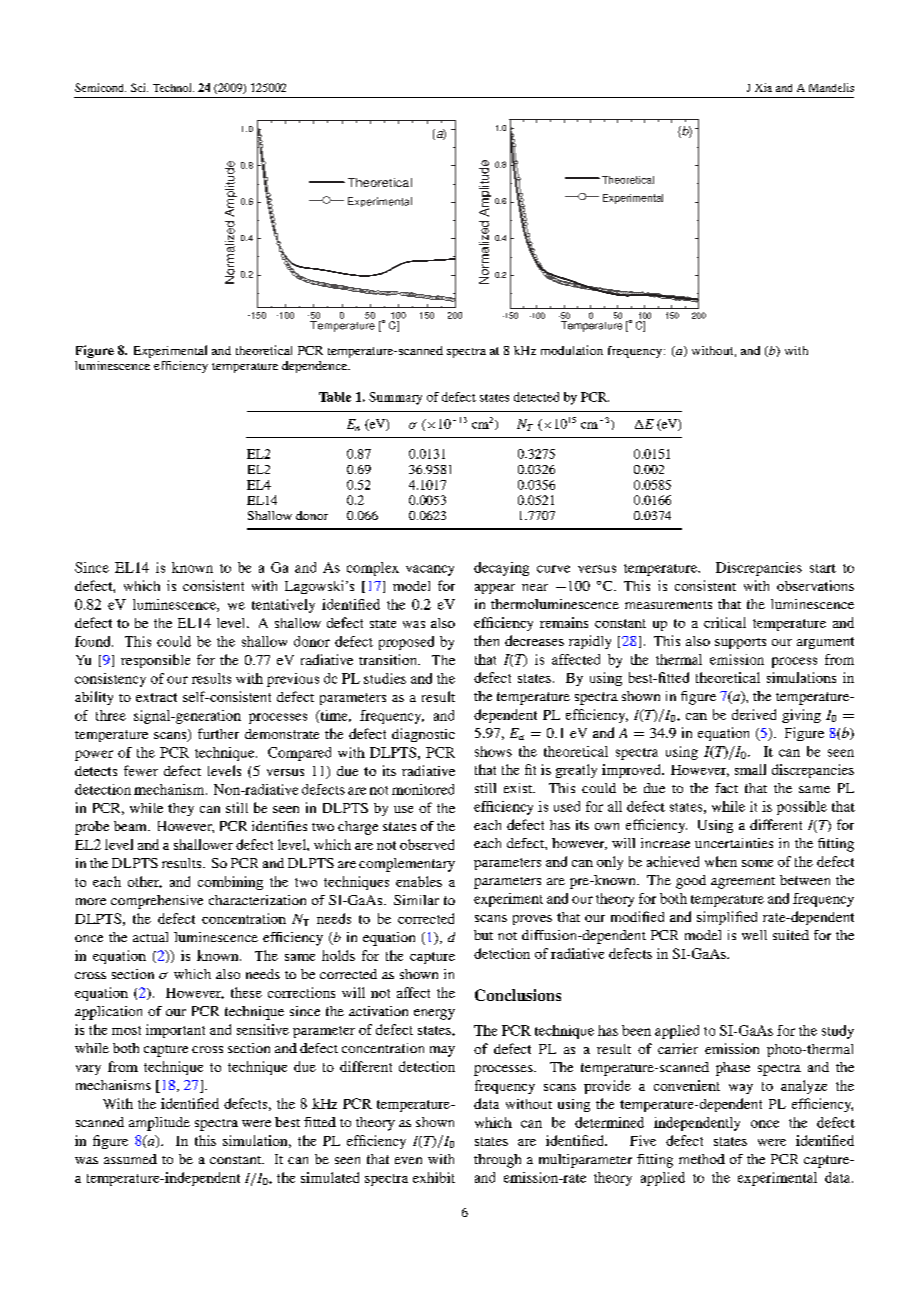 The height and width of the screenshot is (1308, 924). Describe the element at coordinates (763, 87) in the screenshot. I see `Xia` at that location.
